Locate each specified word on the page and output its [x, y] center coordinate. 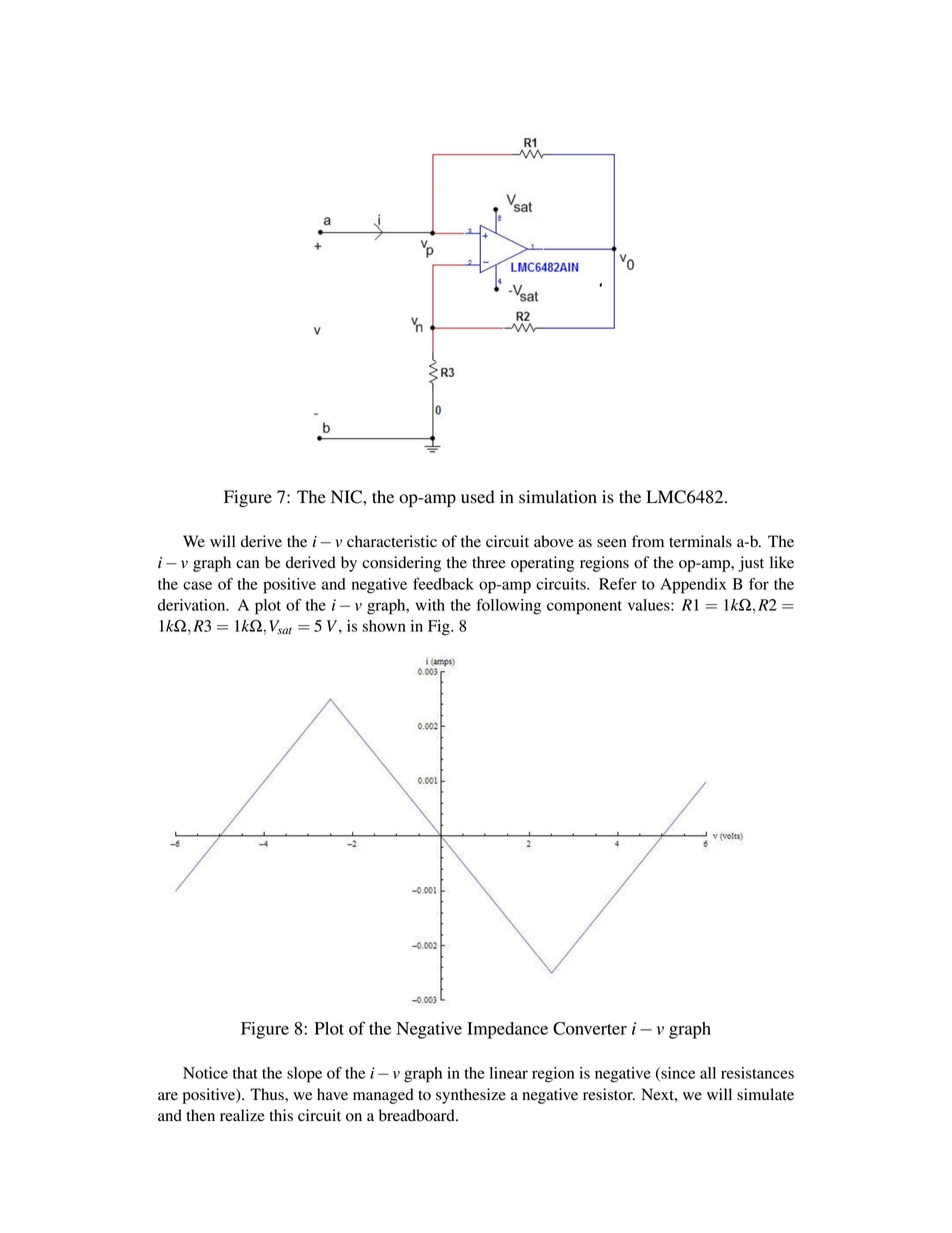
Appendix [693, 586]
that [245, 1073]
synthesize [471, 1096]
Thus [268, 1094]
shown [384, 626]
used [478, 497]
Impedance [507, 1030]
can [247, 564]
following [508, 607]
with [430, 605]
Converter [590, 1028]
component [584, 608]
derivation [193, 605]
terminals [700, 541]
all [708, 1073]
